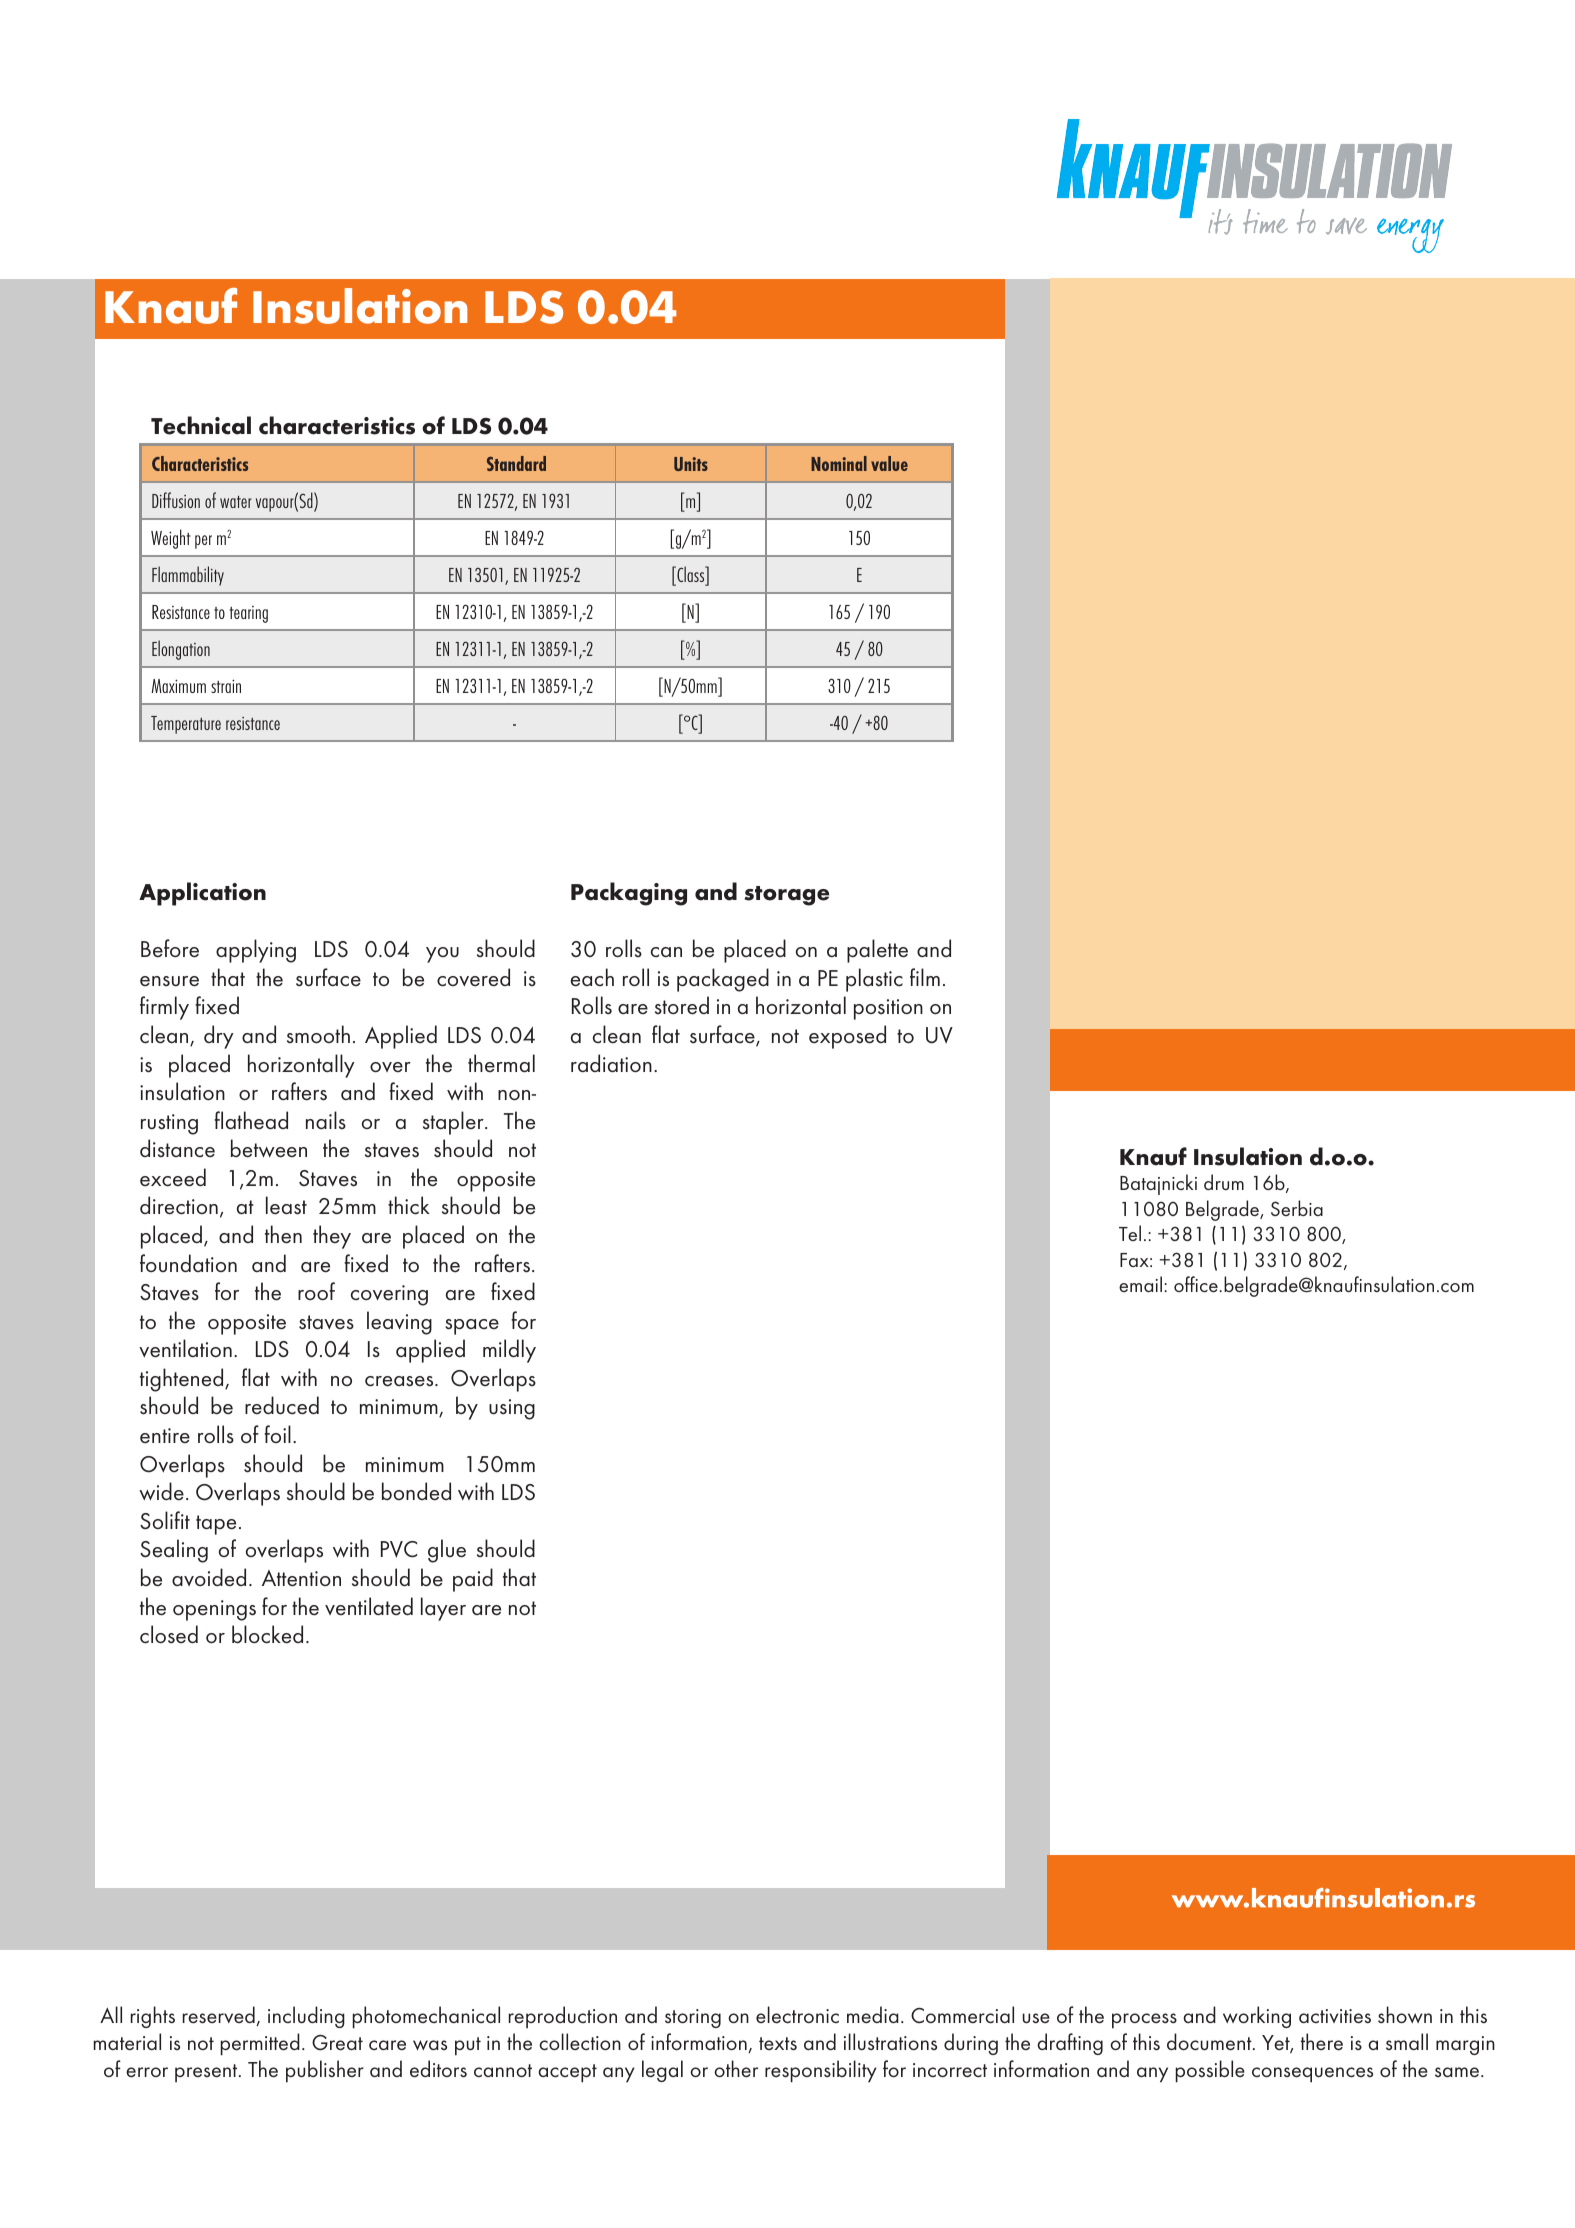  What do you see at coordinates (786, 896) in the page?
I see `storage` at bounding box center [786, 896].
